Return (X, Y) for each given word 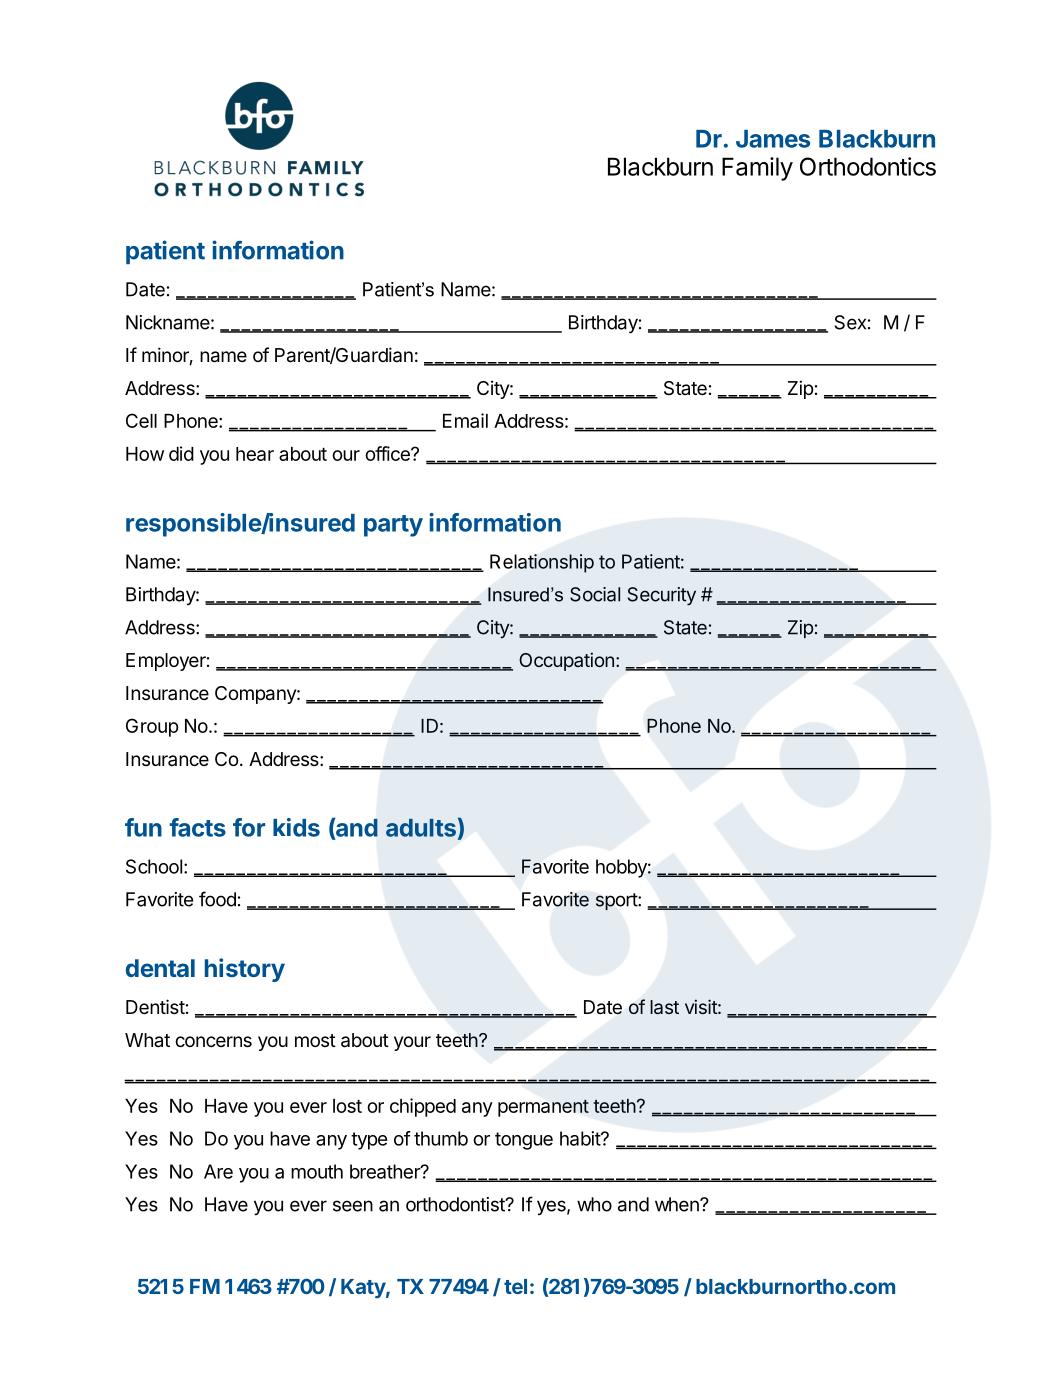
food (217, 899)
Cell (141, 420)
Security (662, 596)
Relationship (542, 563)
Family (757, 169)
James (773, 139)
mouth (317, 1171)
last (664, 1007)
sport (617, 902)
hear (255, 454)
